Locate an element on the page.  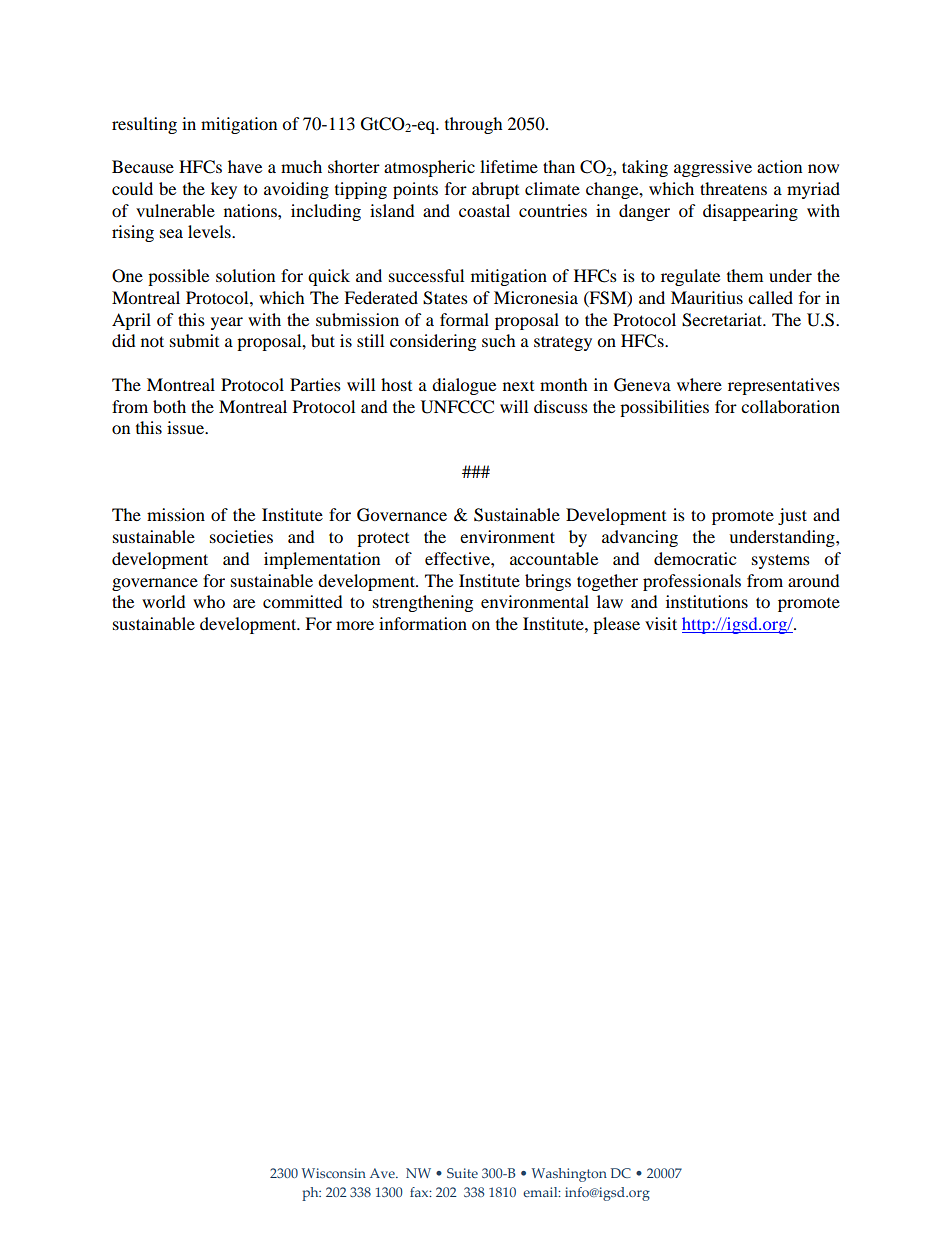
societies is located at coordinates (241, 536).
